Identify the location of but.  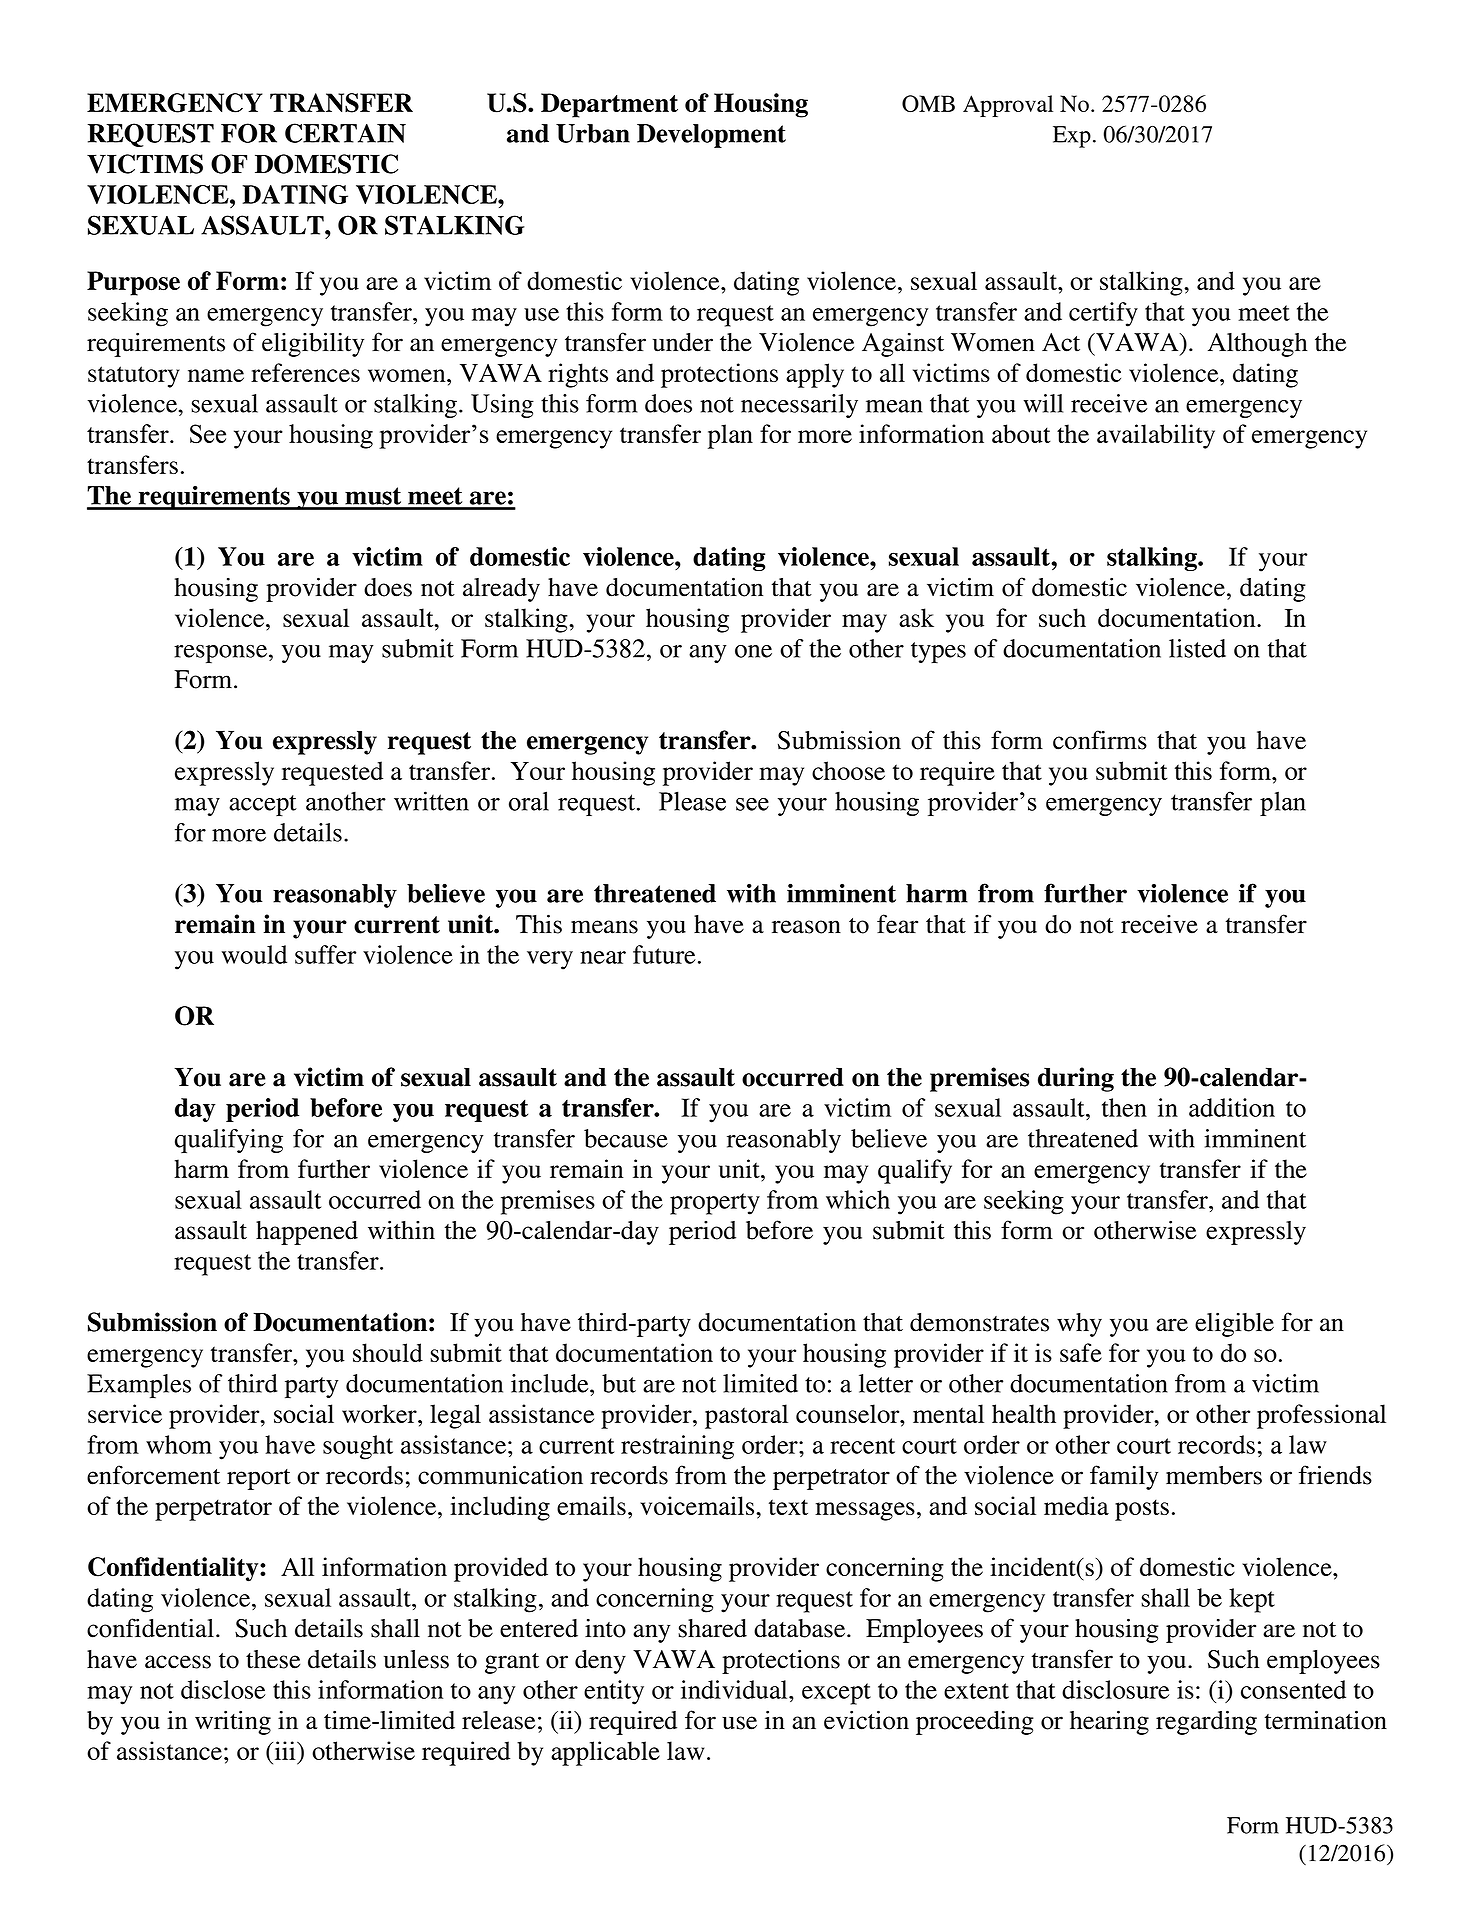
(619, 1383).
